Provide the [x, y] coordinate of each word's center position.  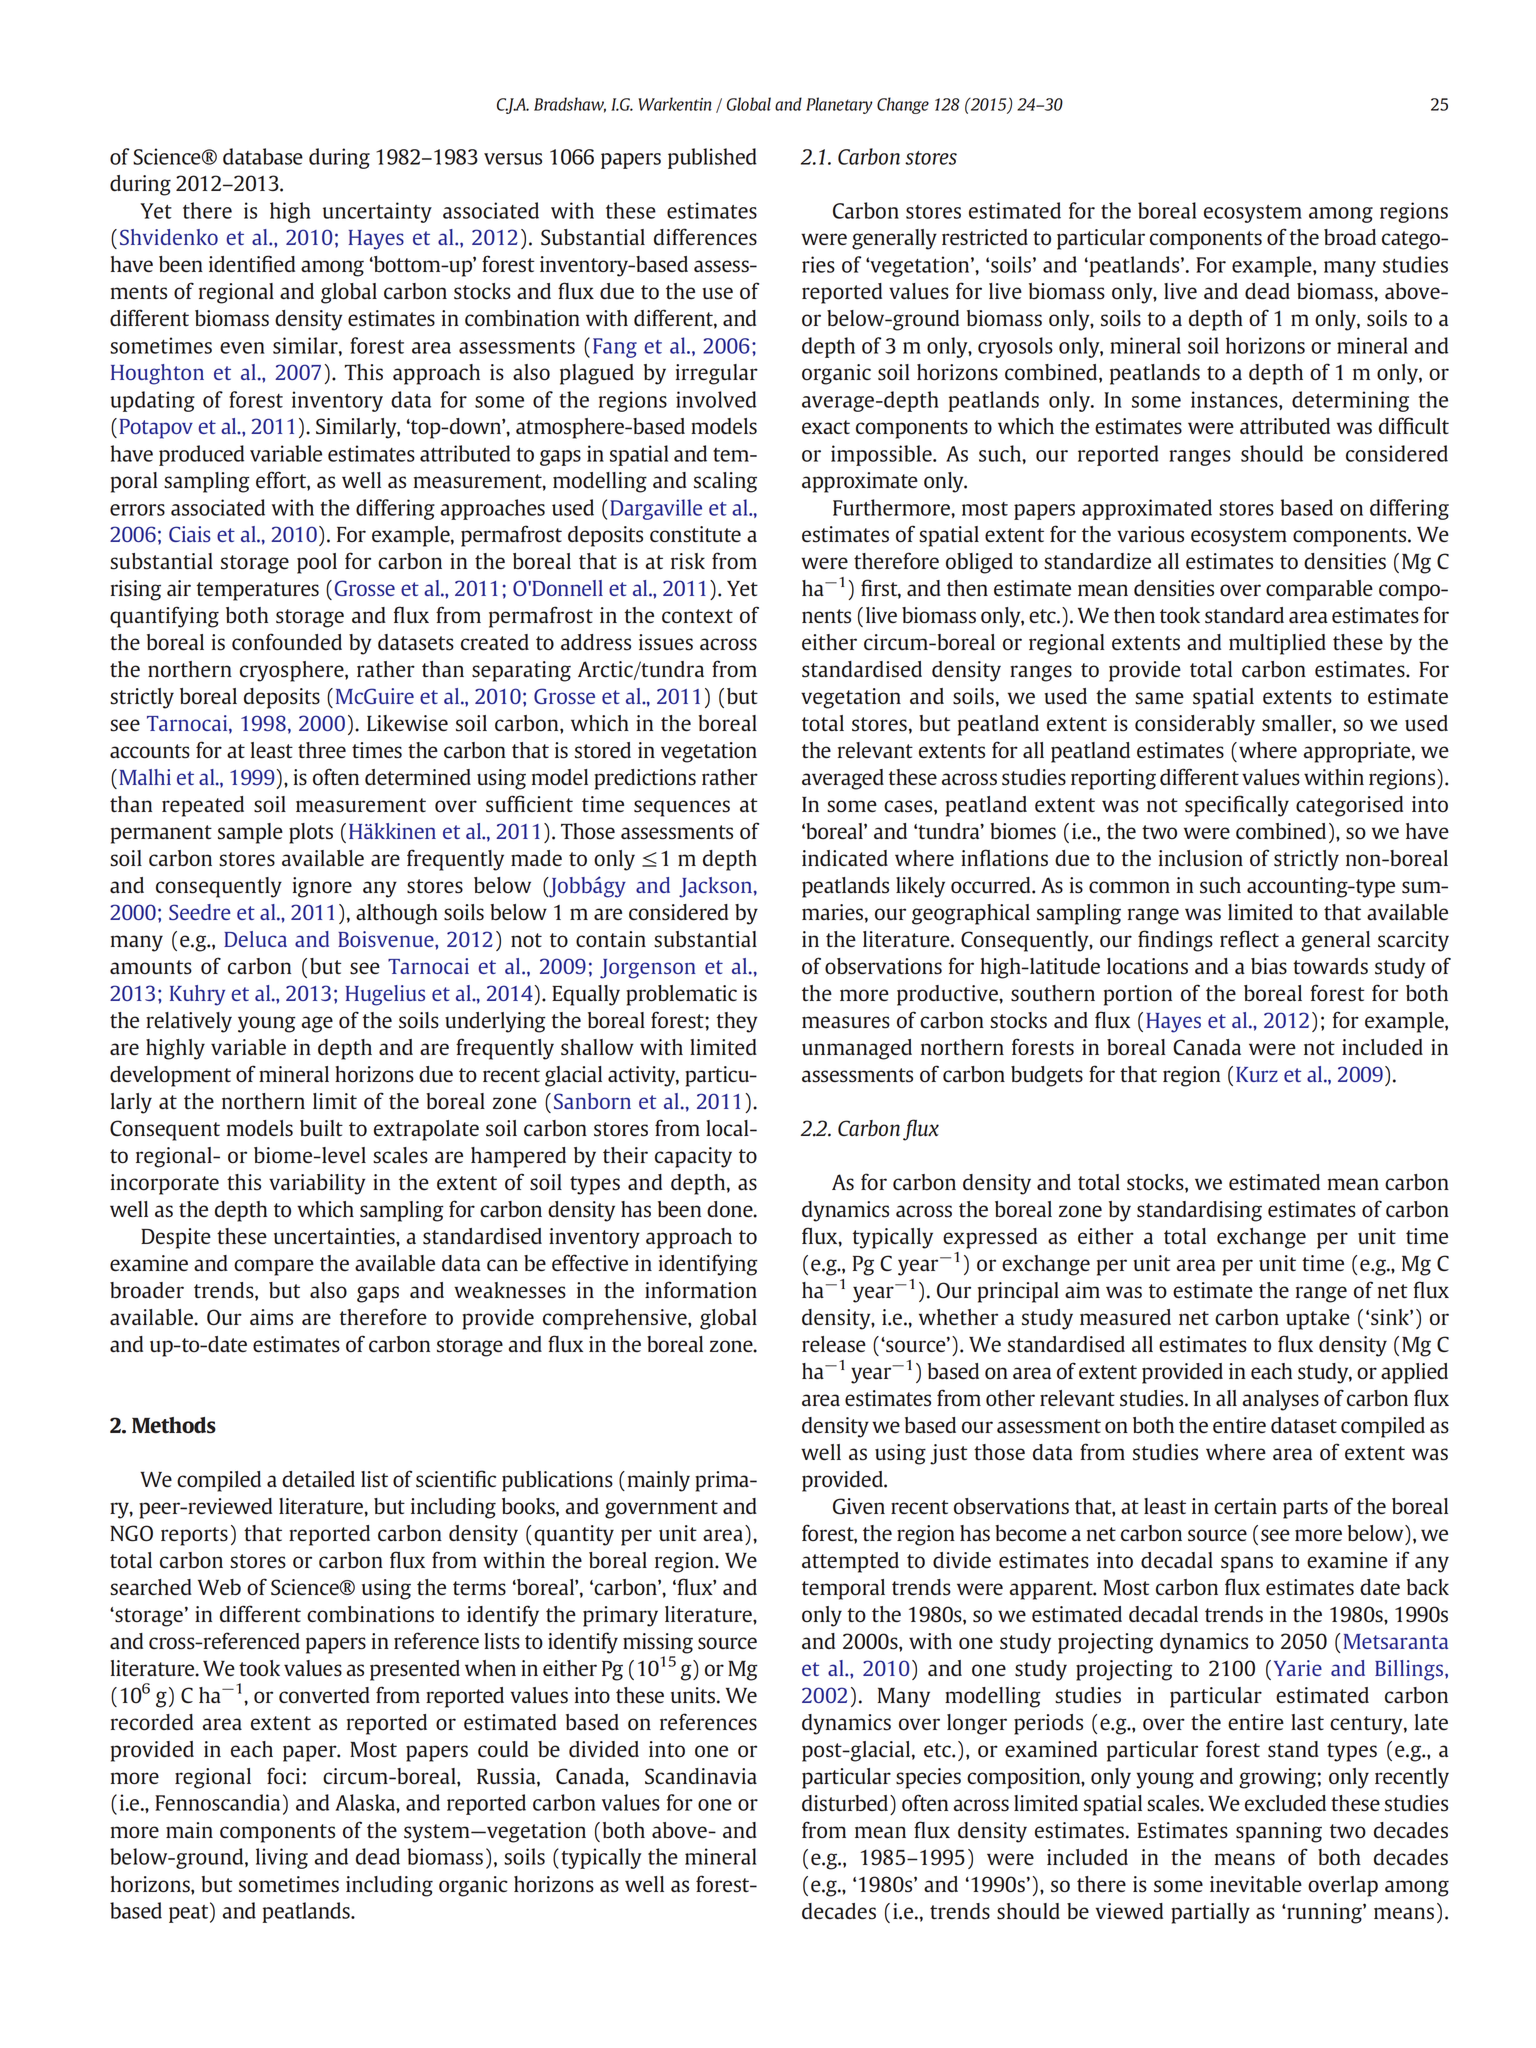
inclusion [1201, 858]
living [282, 1858]
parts [1305, 1509]
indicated [845, 858]
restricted [985, 237]
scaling [725, 482]
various [1150, 534]
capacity [693, 1157]
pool [317, 563]
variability [317, 1184]
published [712, 158]
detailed [318, 1479]
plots [311, 833]
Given [859, 1506]
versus [513, 159]
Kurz [1257, 1074]
